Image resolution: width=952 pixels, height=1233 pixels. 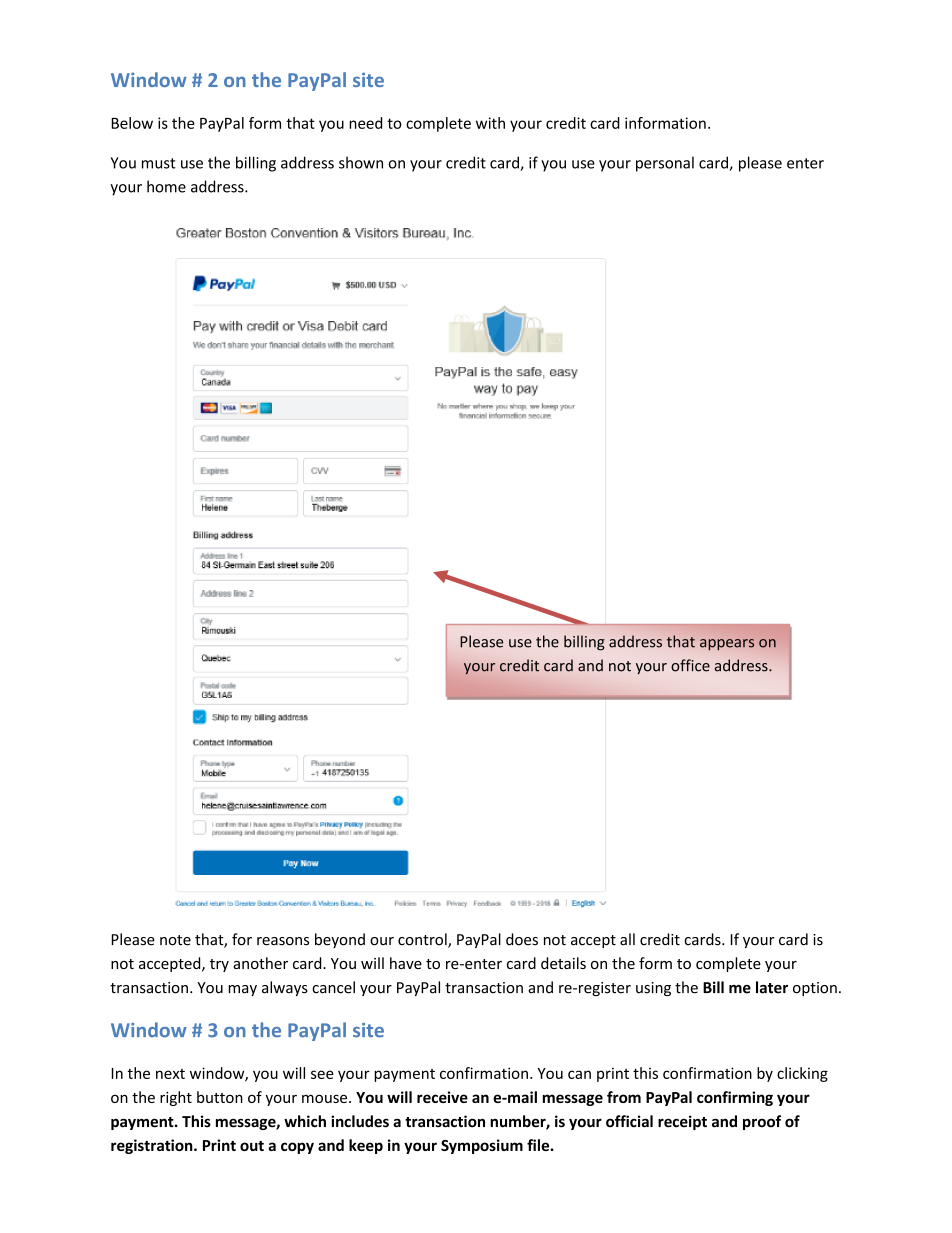 What do you see at coordinates (735, 1098) in the page?
I see `confirming` at bounding box center [735, 1098].
